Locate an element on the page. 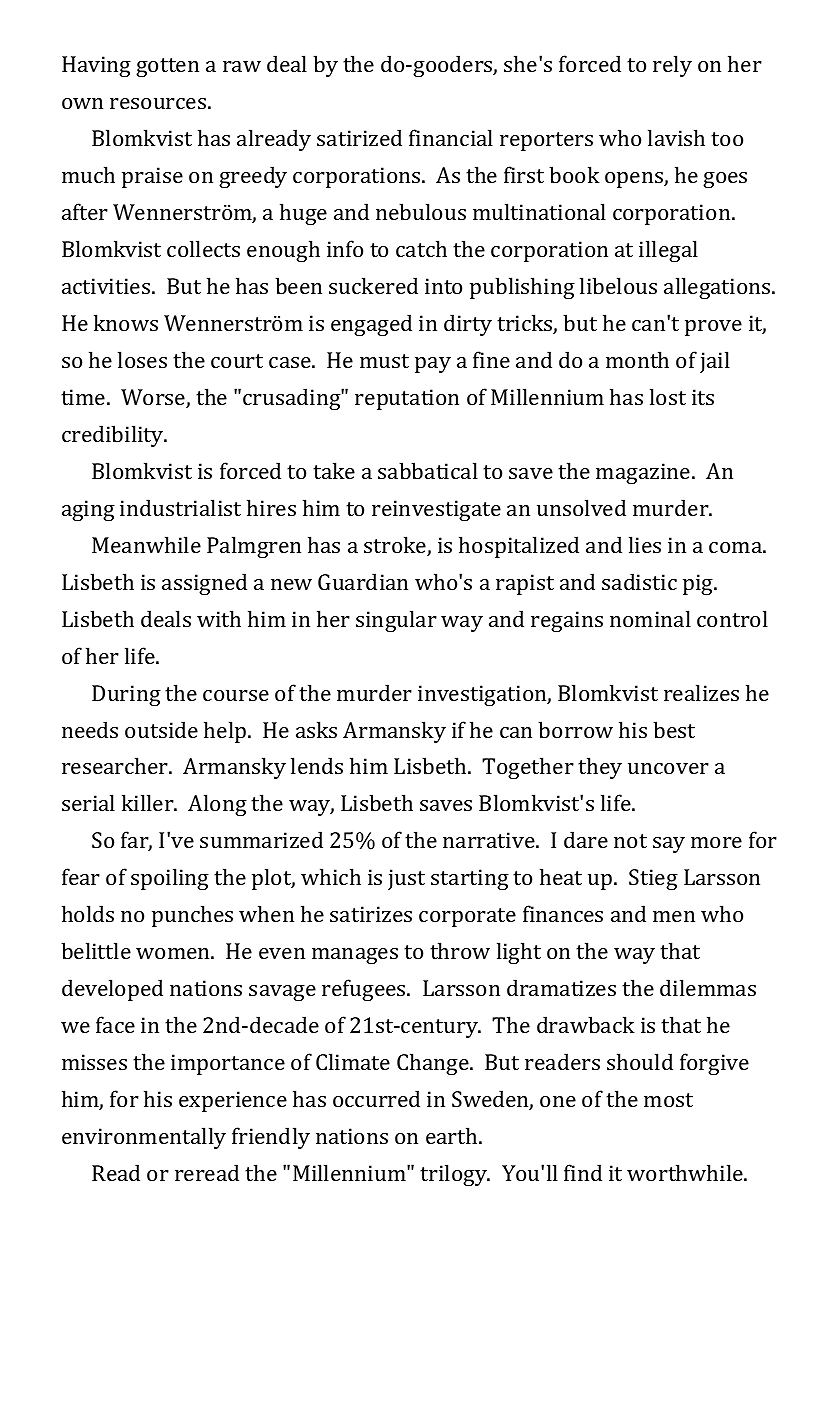 The width and height of the page is (840, 1414). earth is located at coordinates (453, 1135).
